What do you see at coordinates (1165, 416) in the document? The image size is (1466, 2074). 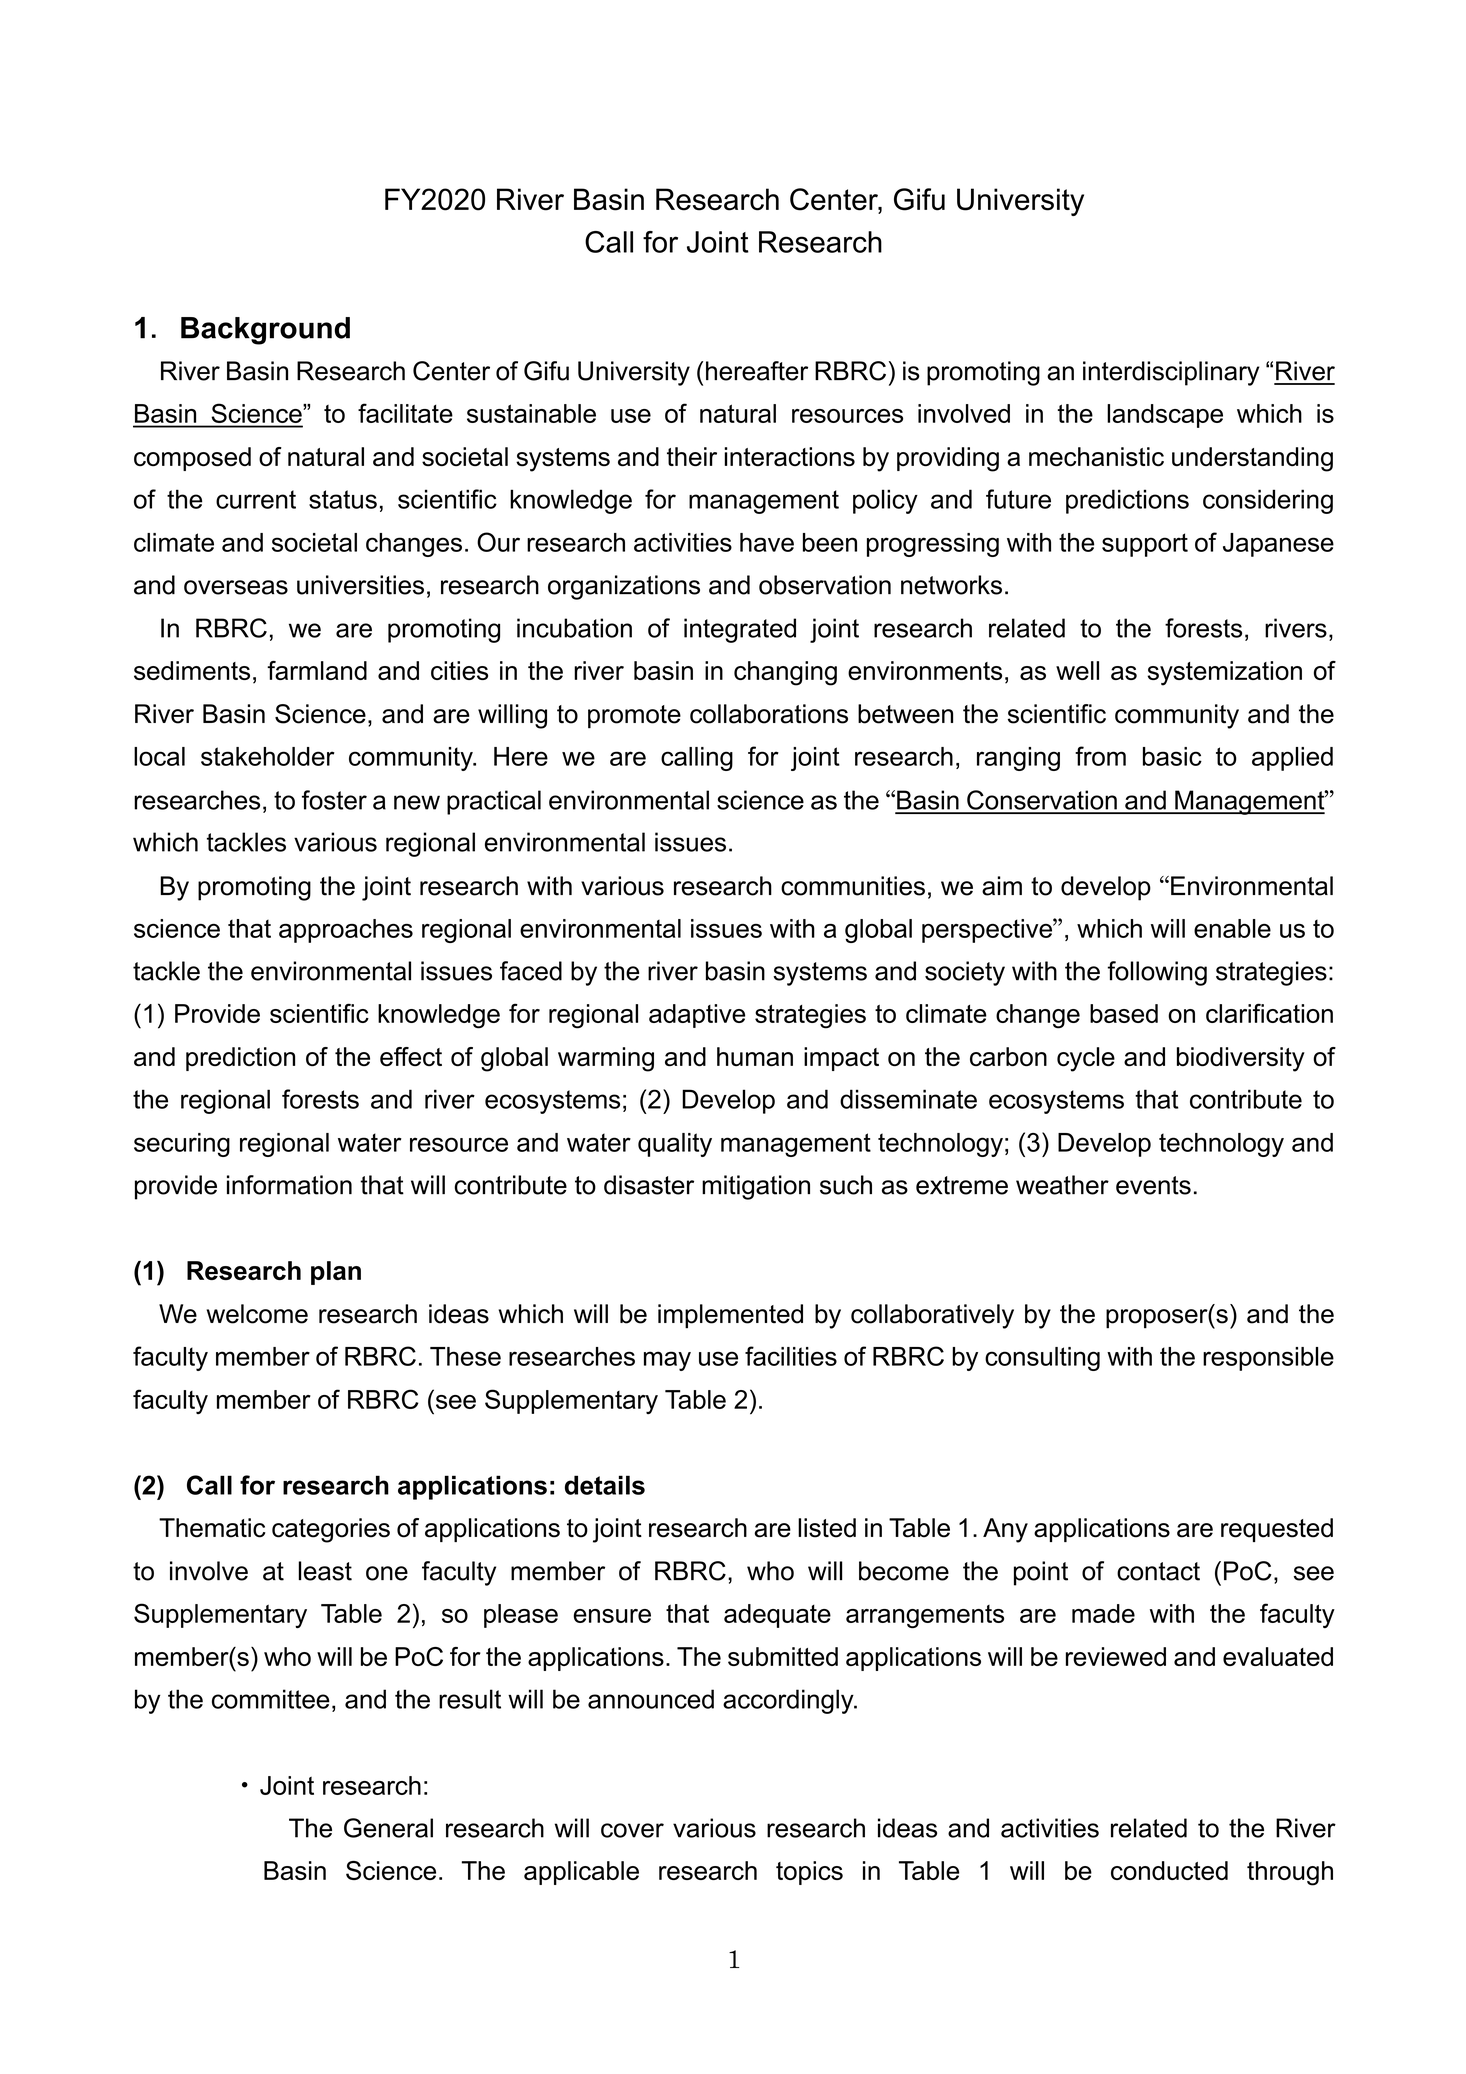 I see `landscape` at bounding box center [1165, 416].
